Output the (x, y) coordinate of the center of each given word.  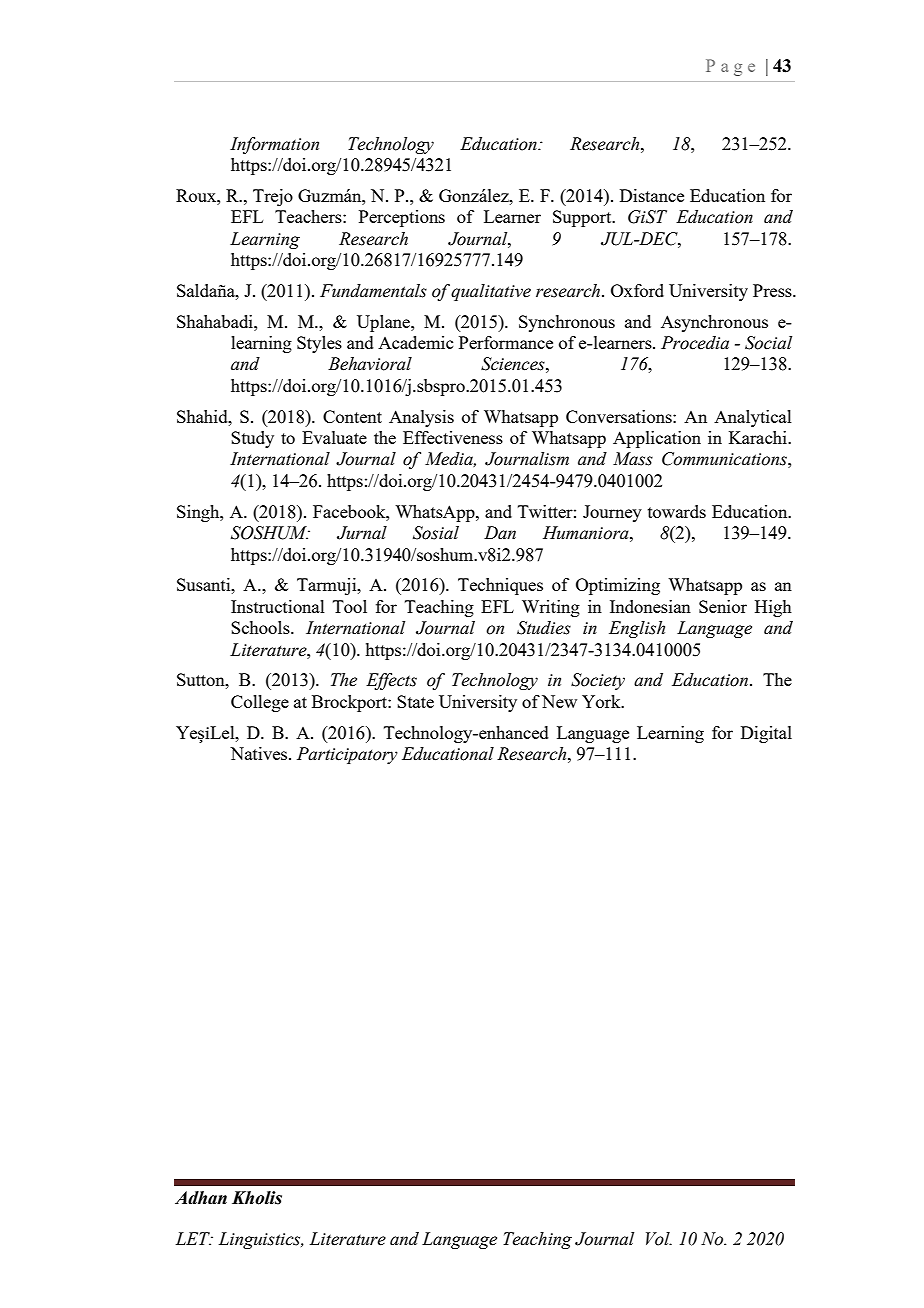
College (260, 703)
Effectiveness (453, 437)
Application (657, 439)
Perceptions (402, 218)
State (415, 701)
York (602, 701)
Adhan (201, 1198)
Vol (659, 1239)
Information (274, 145)
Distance (652, 195)
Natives (260, 753)
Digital (766, 734)
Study (252, 439)
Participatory (347, 755)
